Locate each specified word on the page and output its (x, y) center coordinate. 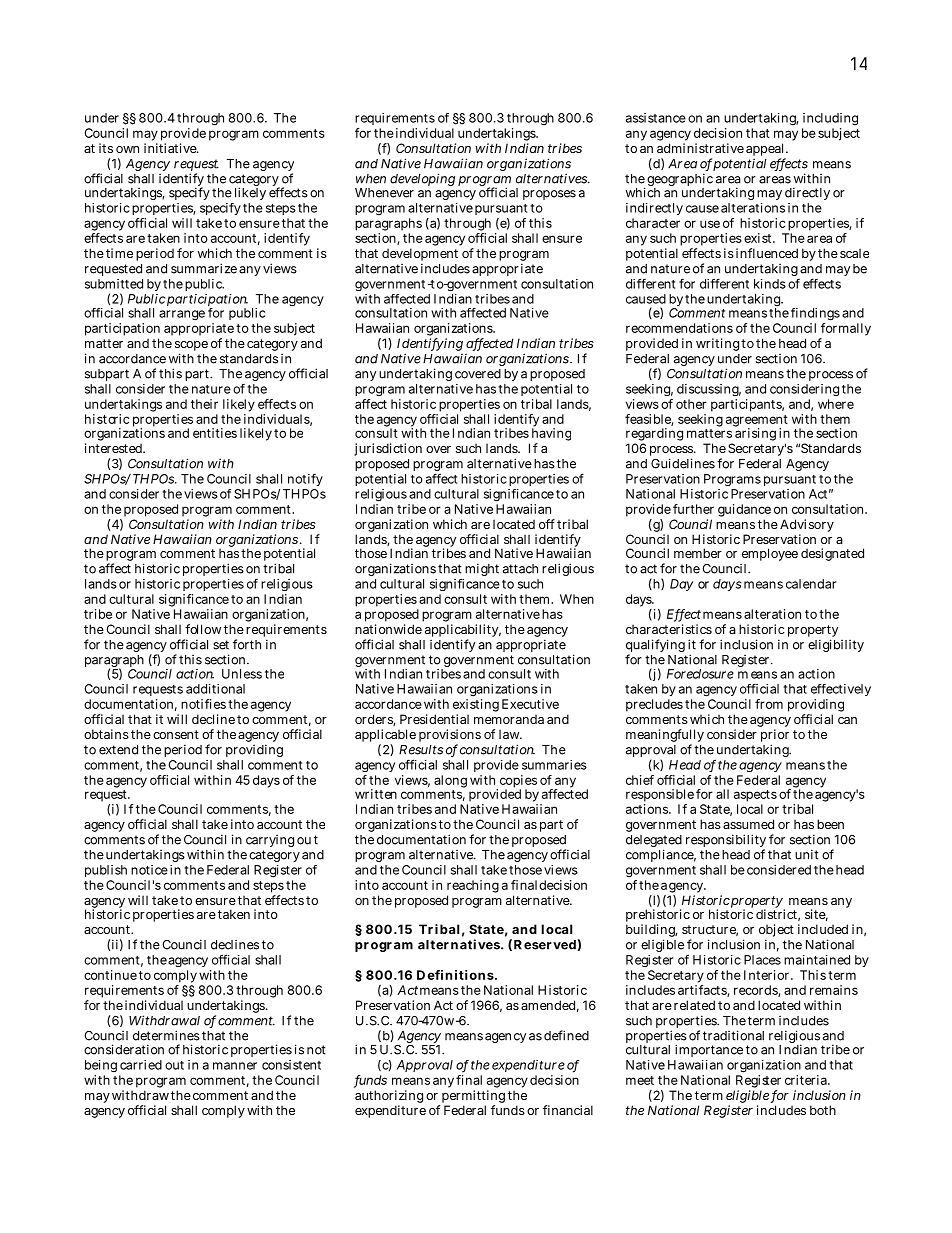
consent (176, 734)
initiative (171, 148)
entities (215, 433)
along (450, 781)
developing (422, 179)
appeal (766, 151)
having (551, 435)
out (174, 1065)
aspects (755, 796)
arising (755, 434)
